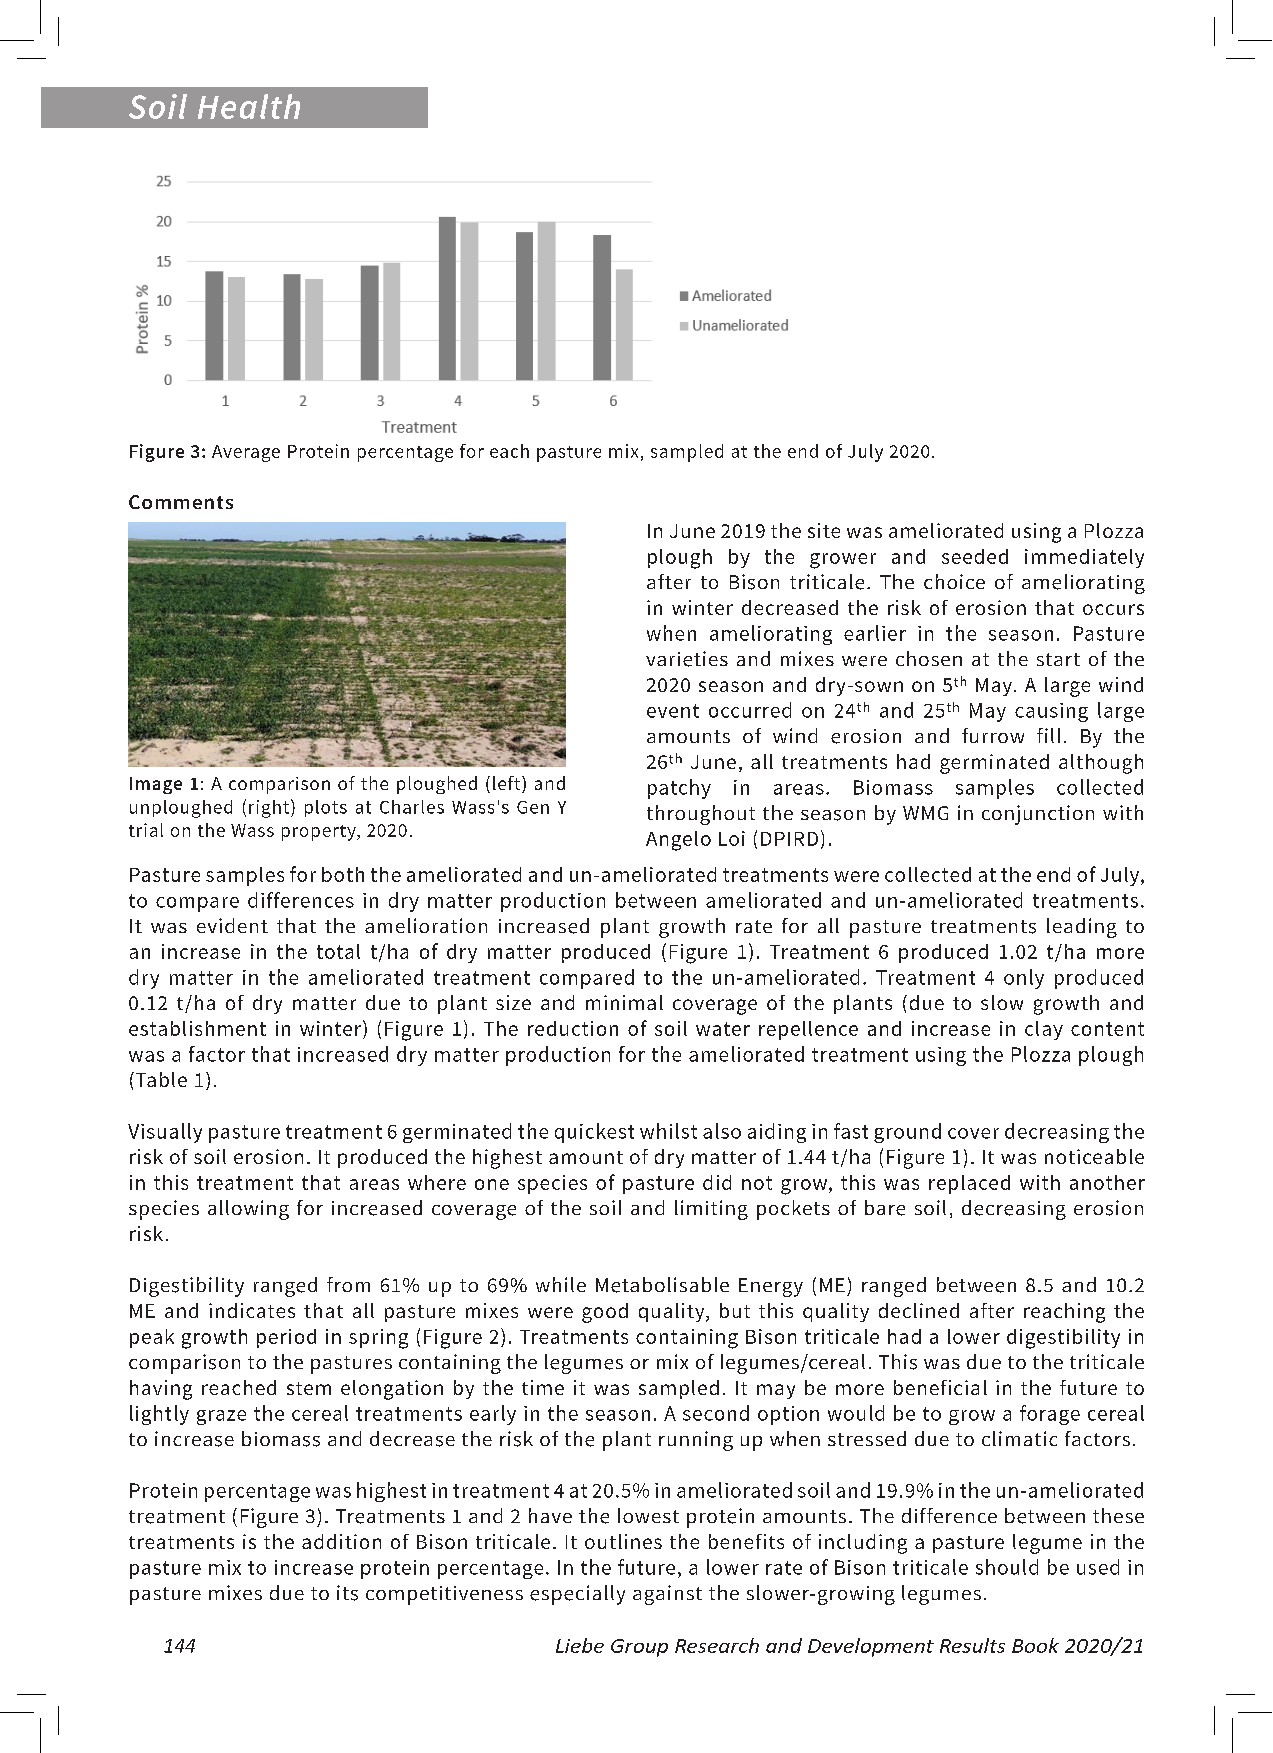 This screenshot has width=1273, height=1753. Describe the element at coordinates (969, 1184) in the screenshot. I see `replaced` at that location.
